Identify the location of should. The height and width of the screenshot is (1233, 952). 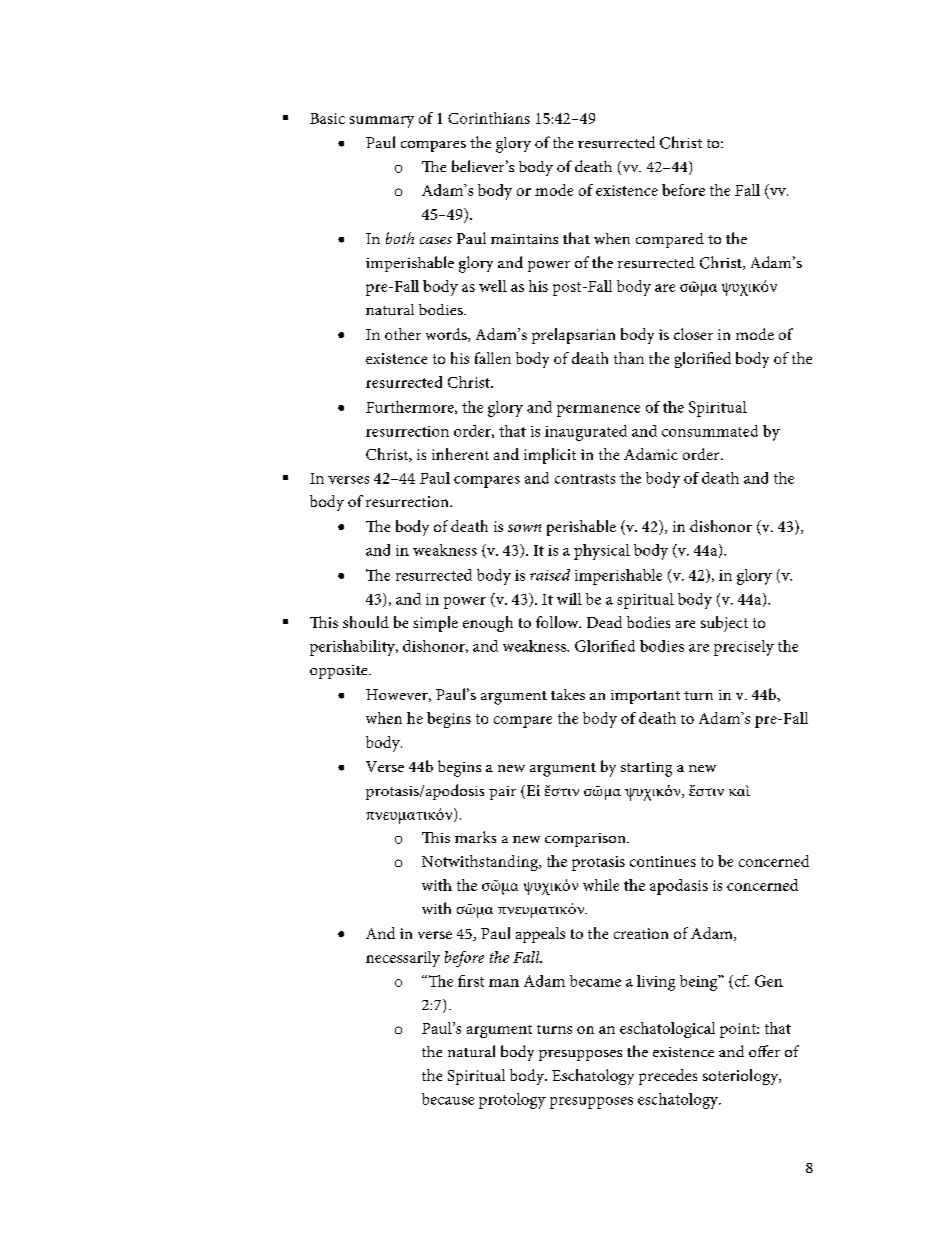
(366, 622).
